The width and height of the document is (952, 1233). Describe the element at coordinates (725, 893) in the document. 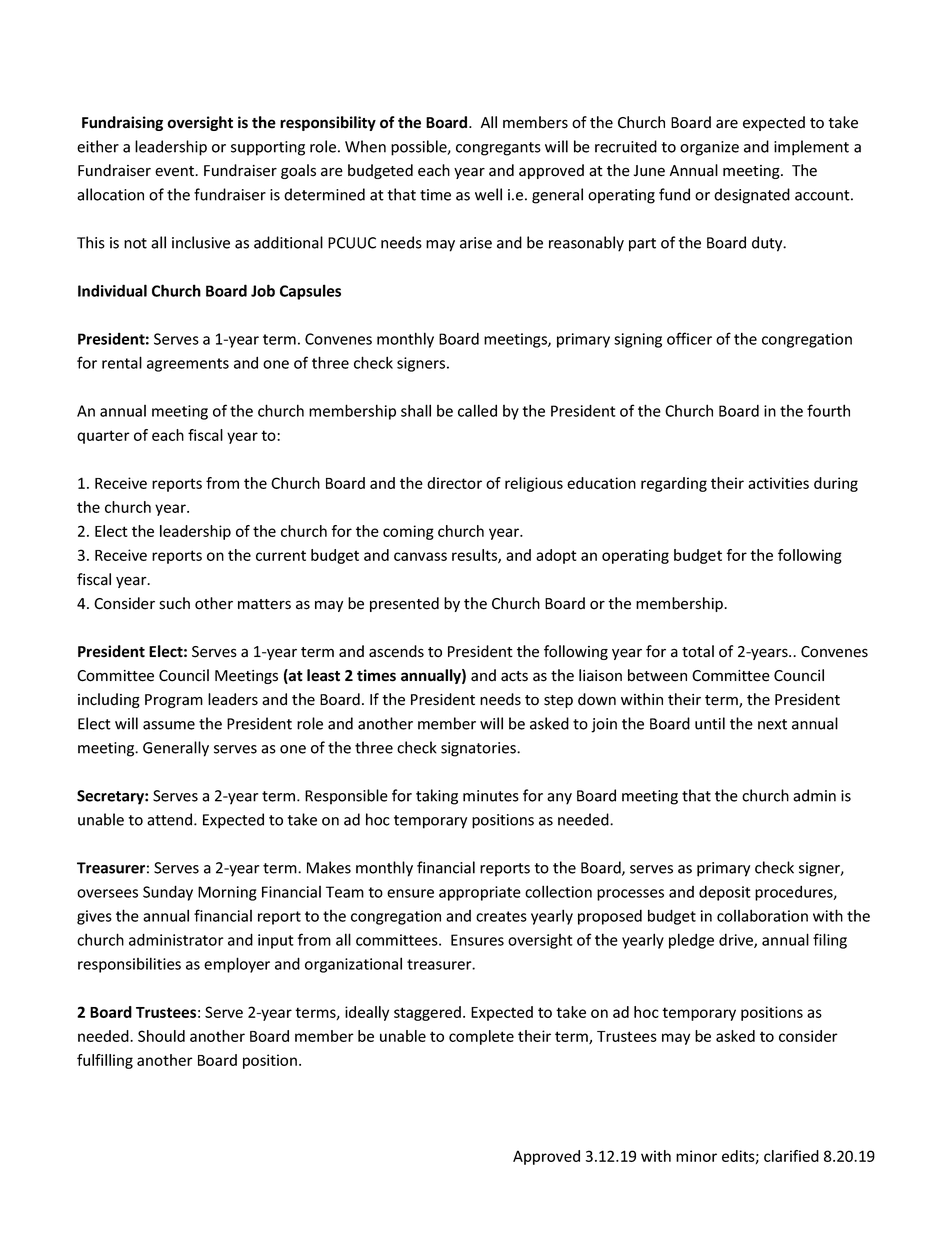

I see `deposit` at that location.
